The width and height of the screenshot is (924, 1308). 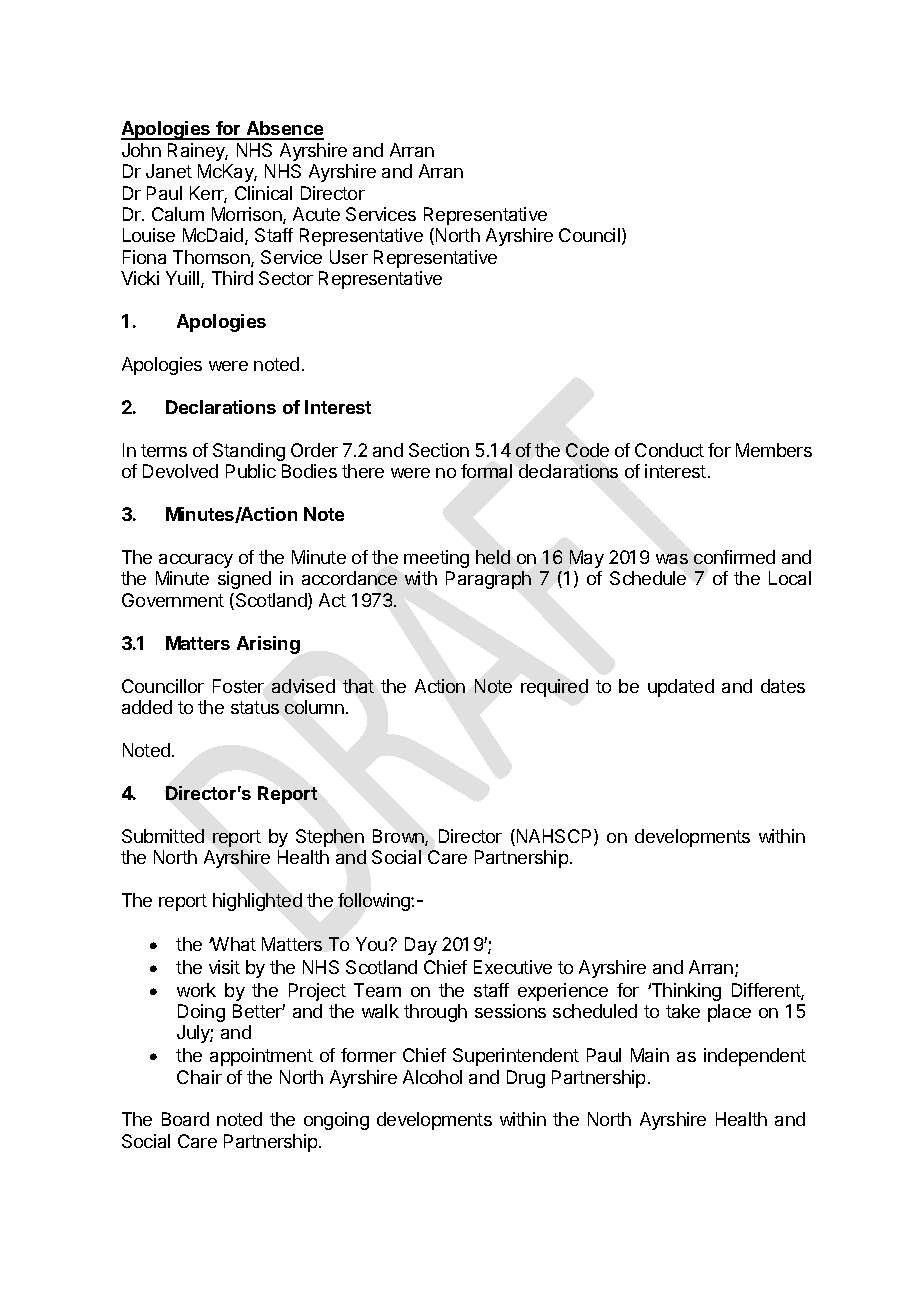 I want to click on Conduct, so click(x=669, y=450).
